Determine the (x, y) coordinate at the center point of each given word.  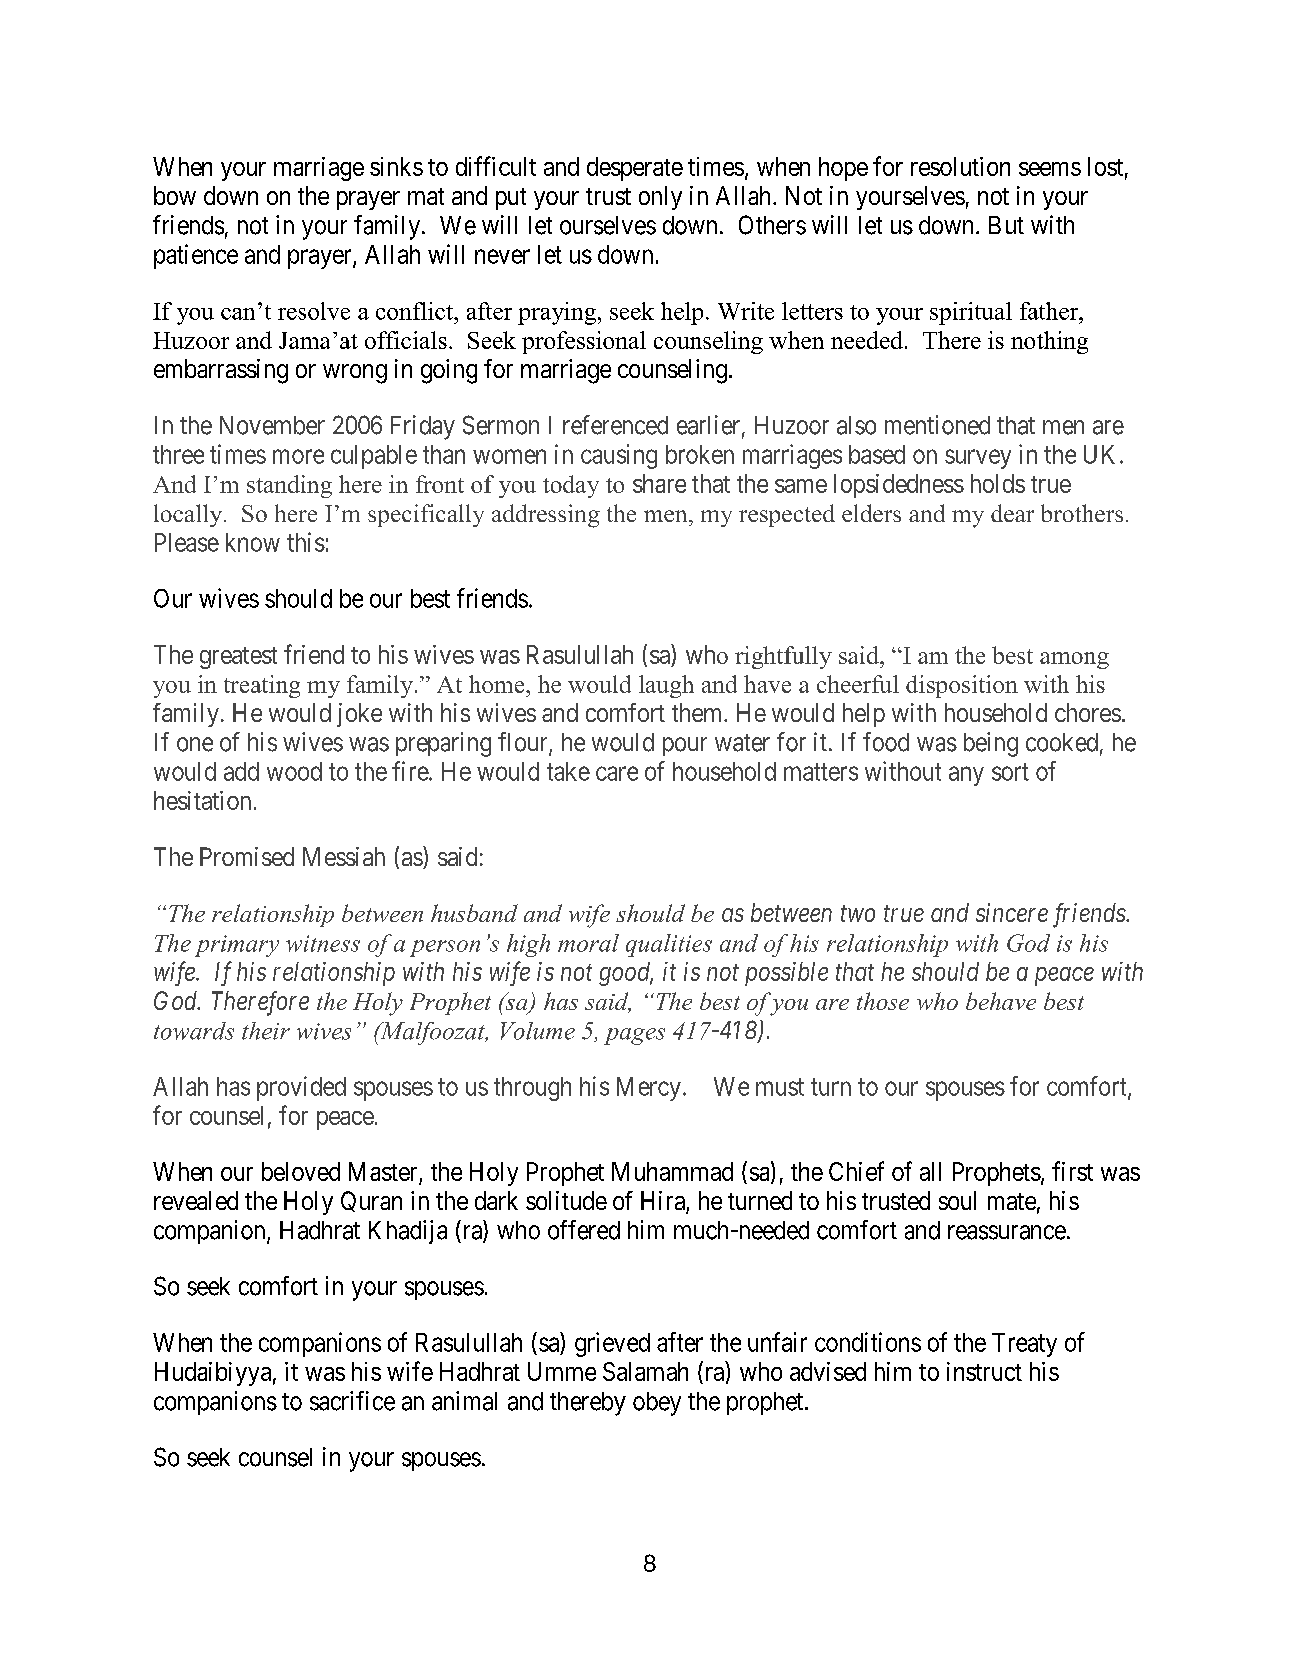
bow (175, 195)
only (660, 198)
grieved (612, 1344)
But (1006, 225)
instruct (984, 1371)
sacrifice (352, 1401)
